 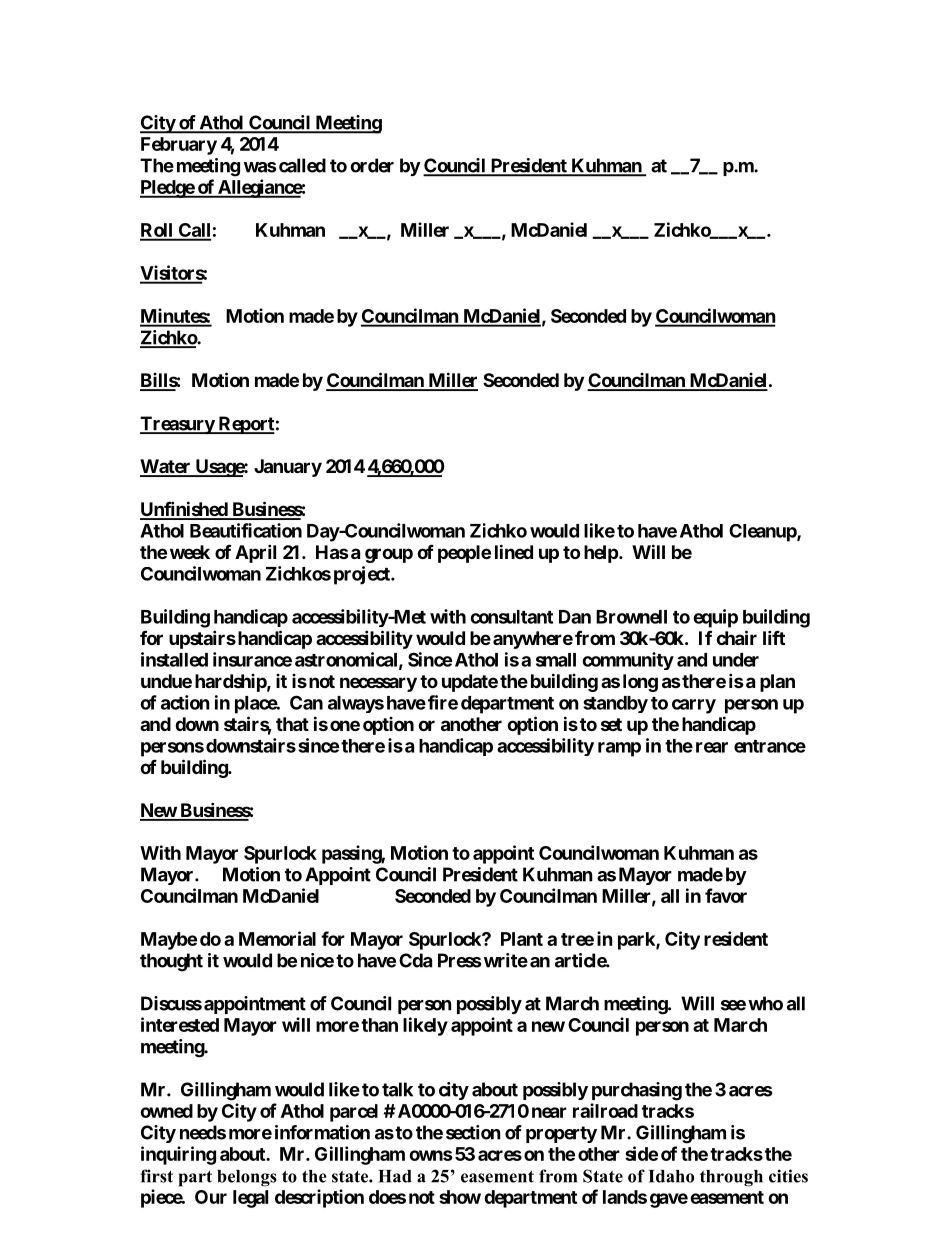 I want to click on Our, so click(x=211, y=1197).
